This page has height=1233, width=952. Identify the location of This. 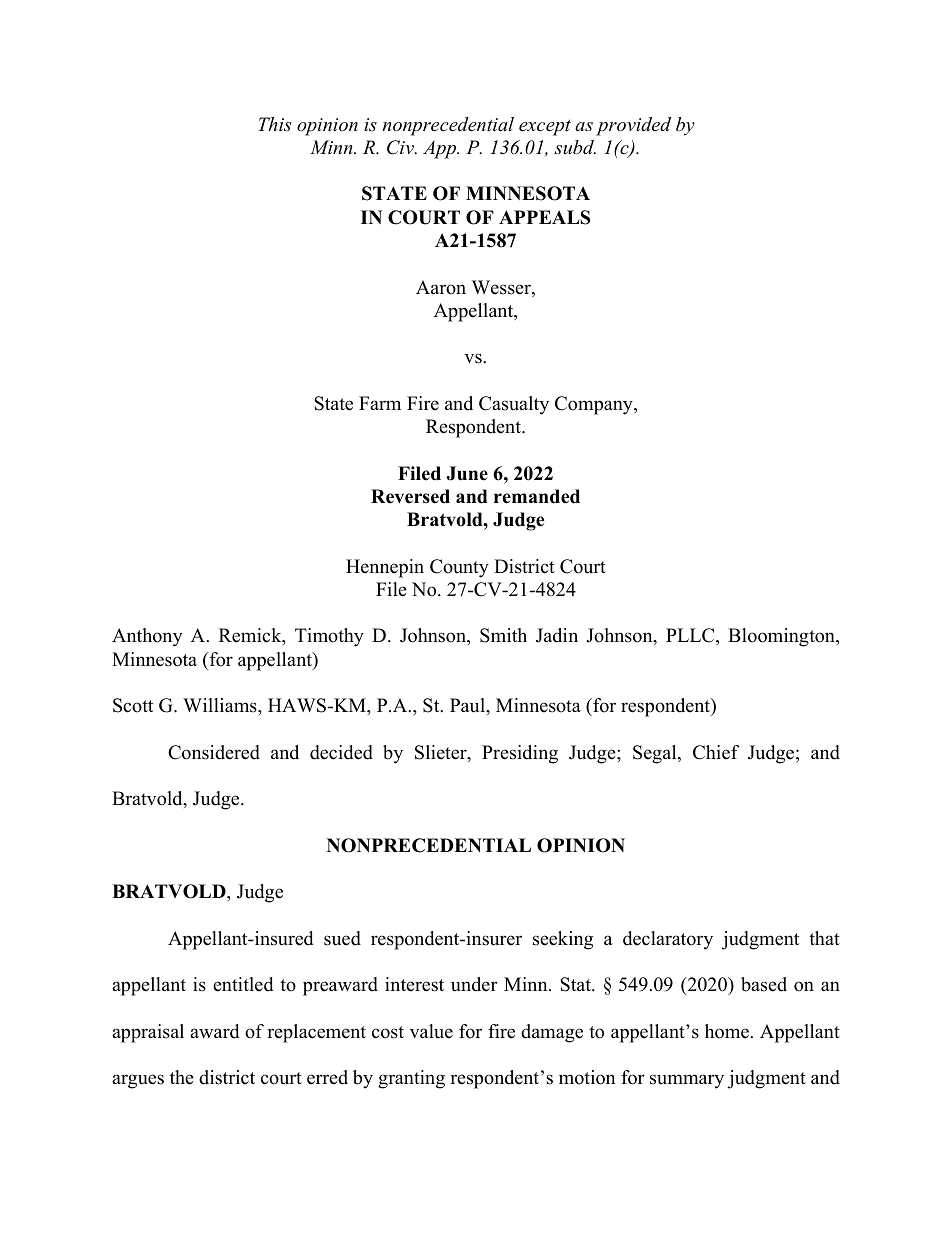
(275, 124).
